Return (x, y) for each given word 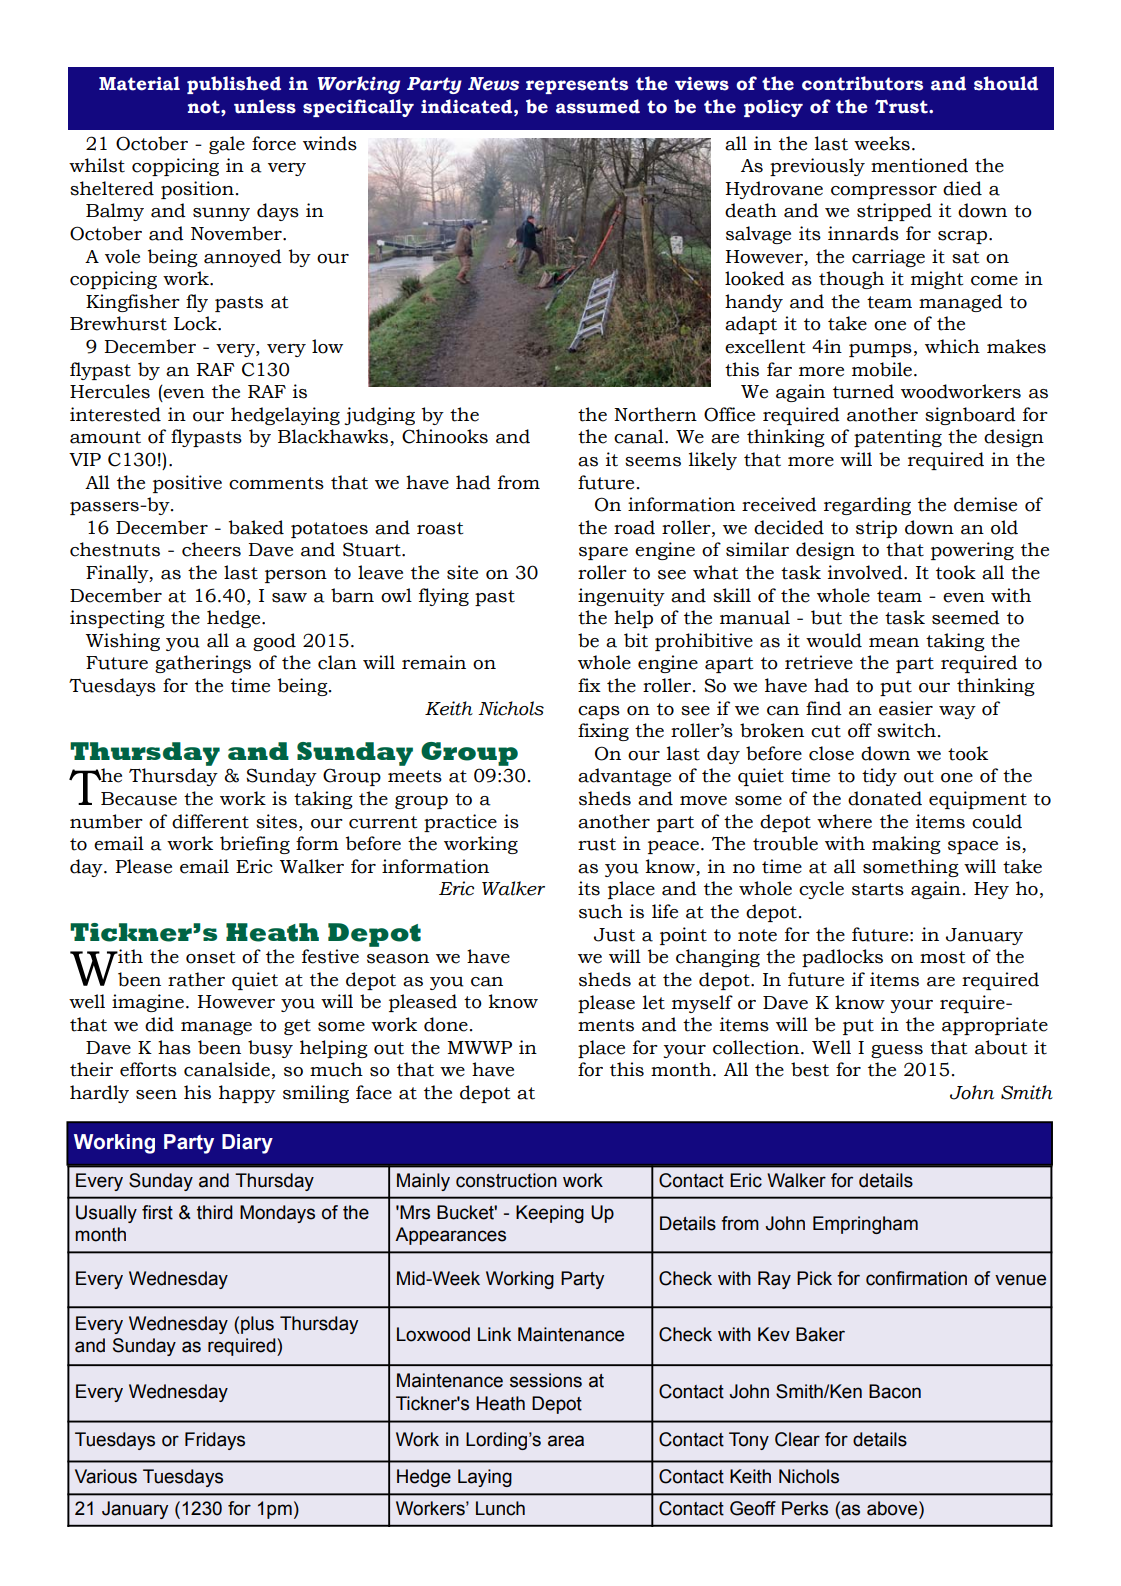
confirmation (916, 1278)
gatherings (203, 664)
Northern (655, 414)
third (215, 1212)
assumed (598, 106)
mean (894, 643)
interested (115, 414)
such (601, 911)
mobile (882, 369)
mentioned (919, 165)
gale (227, 145)
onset (210, 957)
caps (599, 712)
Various (106, 1476)
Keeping (550, 1214)
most (942, 957)
